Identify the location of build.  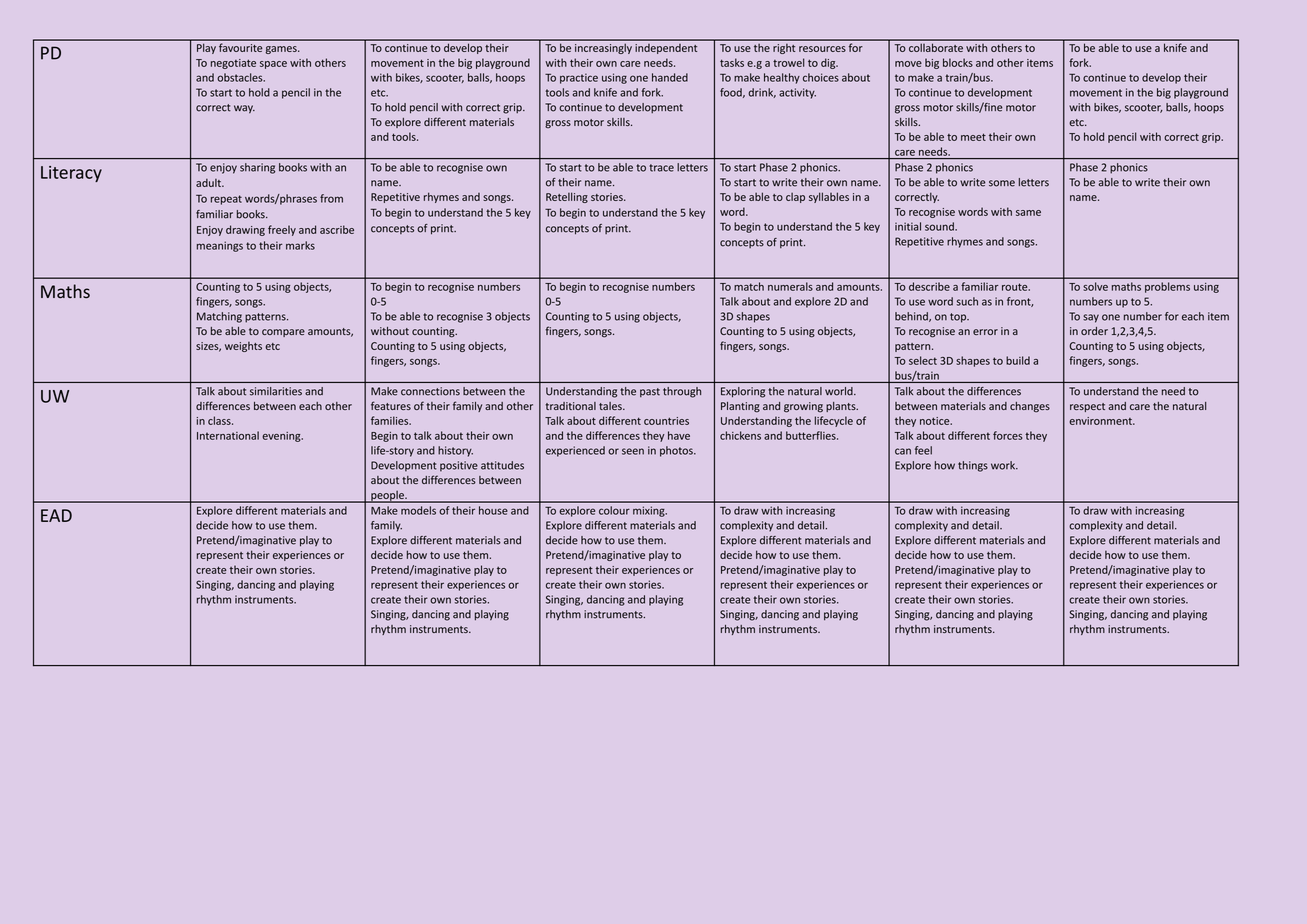
(1018, 360).
